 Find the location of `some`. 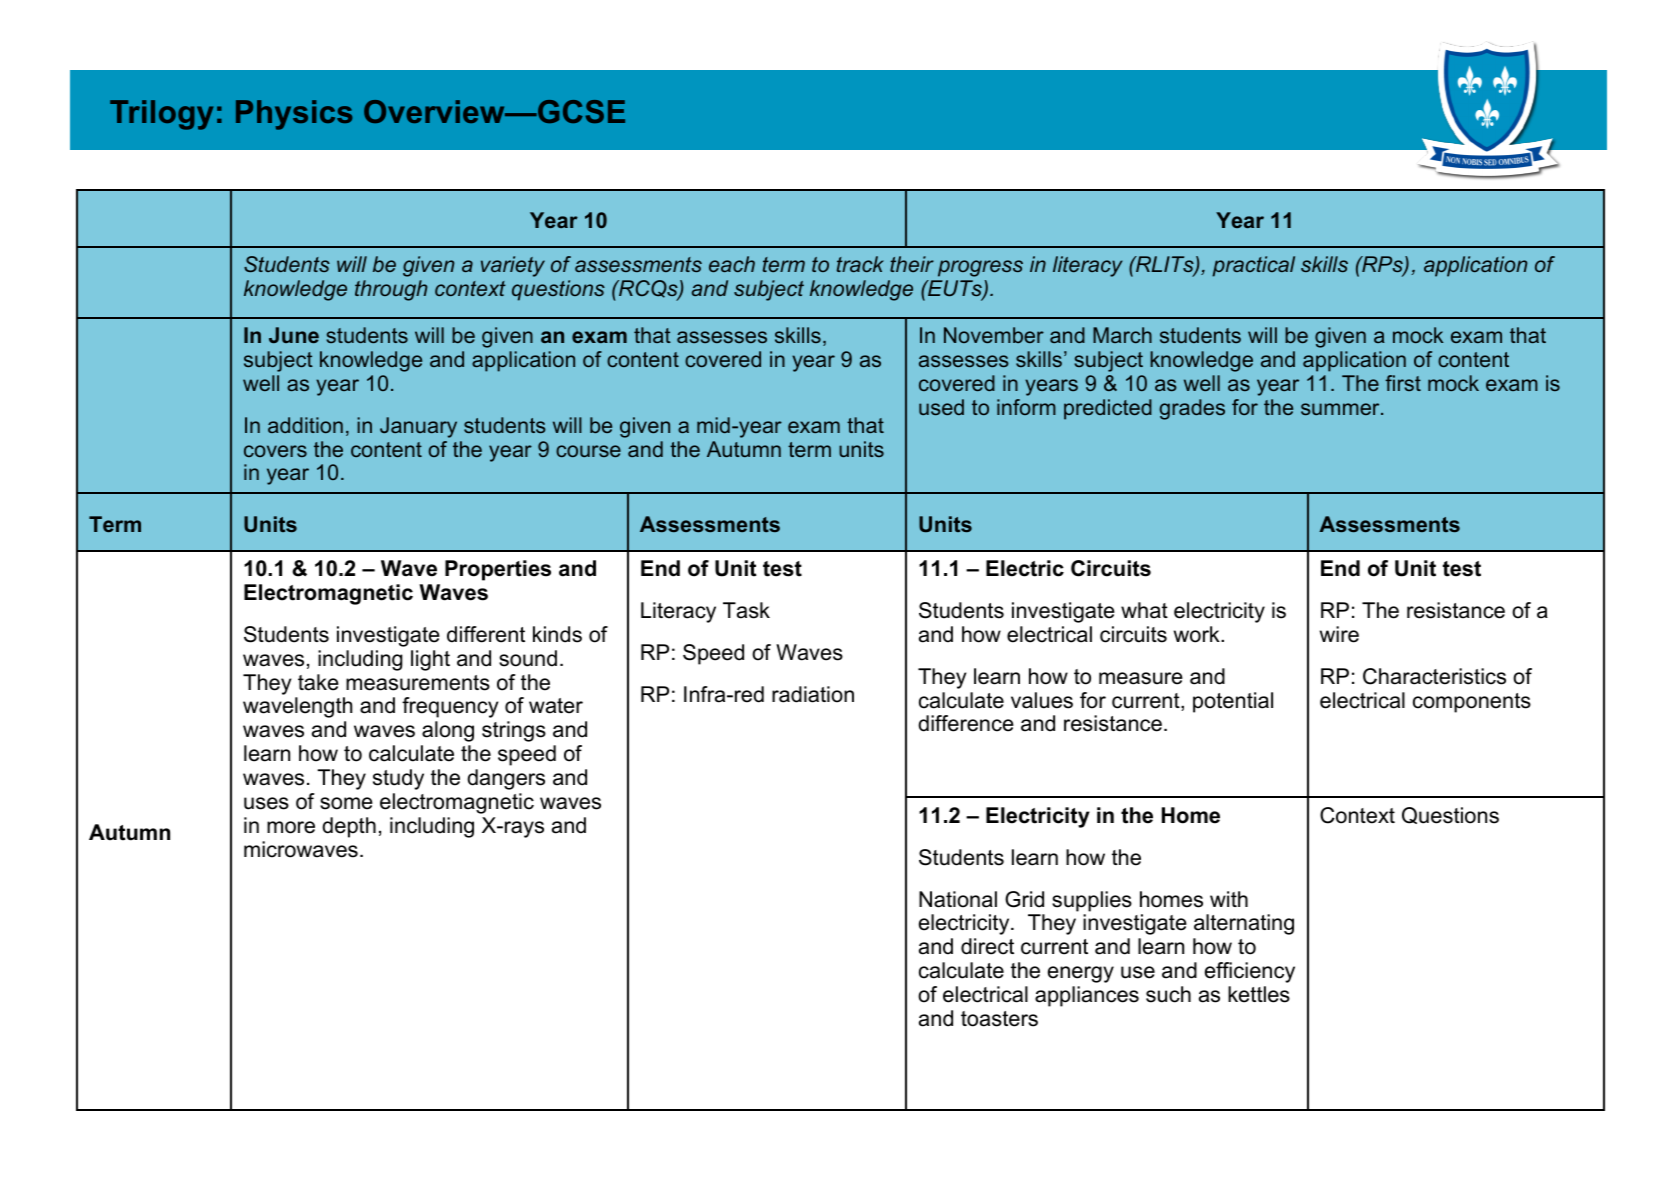

some is located at coordinates (346, 803).
